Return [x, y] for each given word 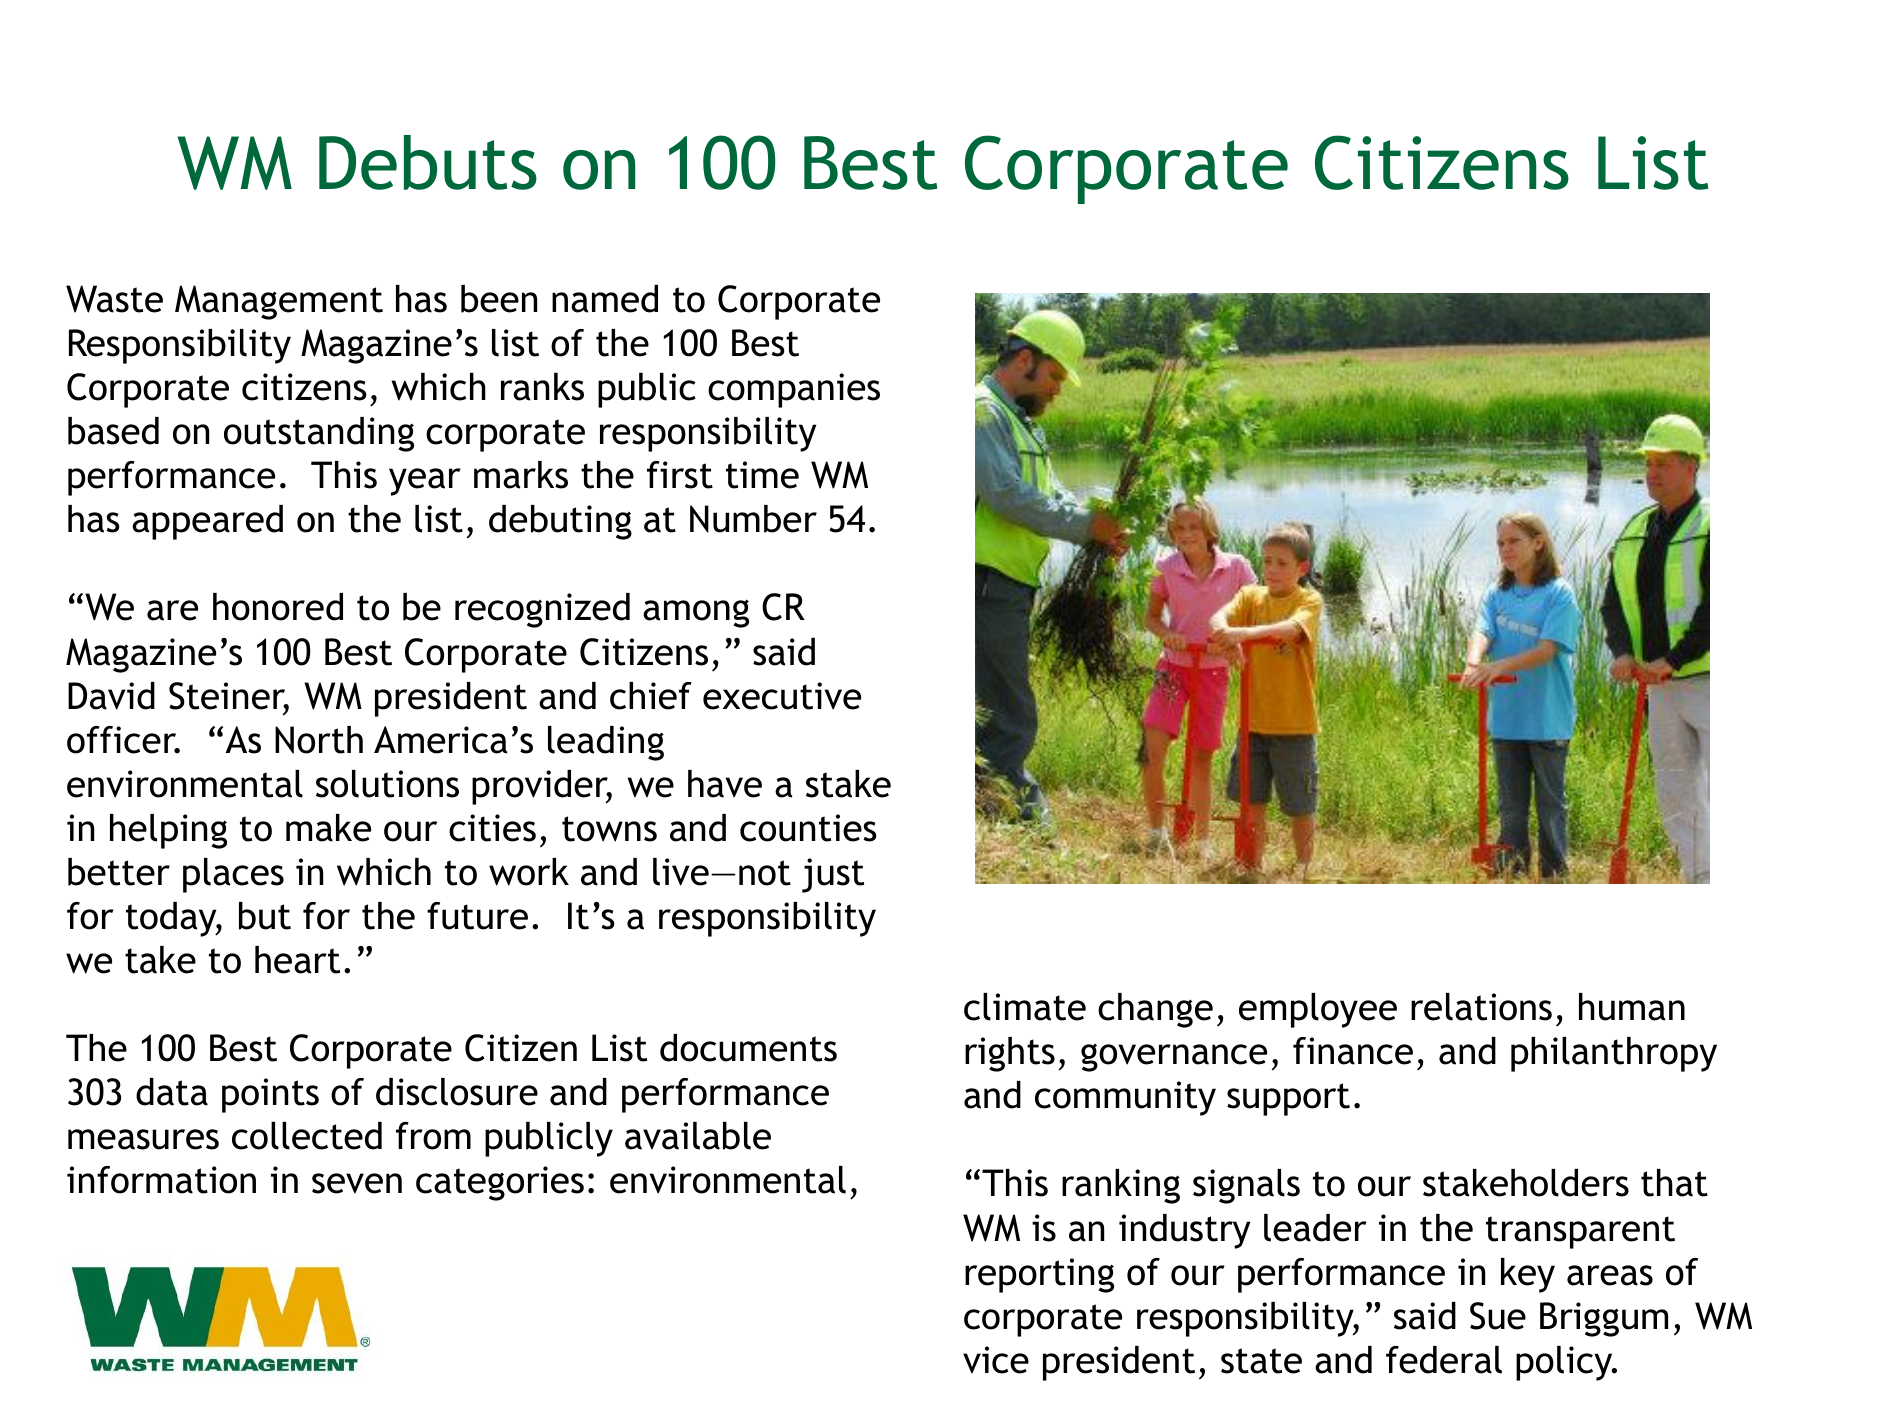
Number [753, 519]
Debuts [428, 162]
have [725, 784]
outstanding [319, 434]
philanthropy [1614, 1054]
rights [1010, 1054]
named [605, 299]
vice [996, 1360]
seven [357, 1183]
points [270, 1095]
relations [1481, 1007]
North [319, 740]
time [762, 475]
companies [794, 390]
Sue [1498, 1316]
